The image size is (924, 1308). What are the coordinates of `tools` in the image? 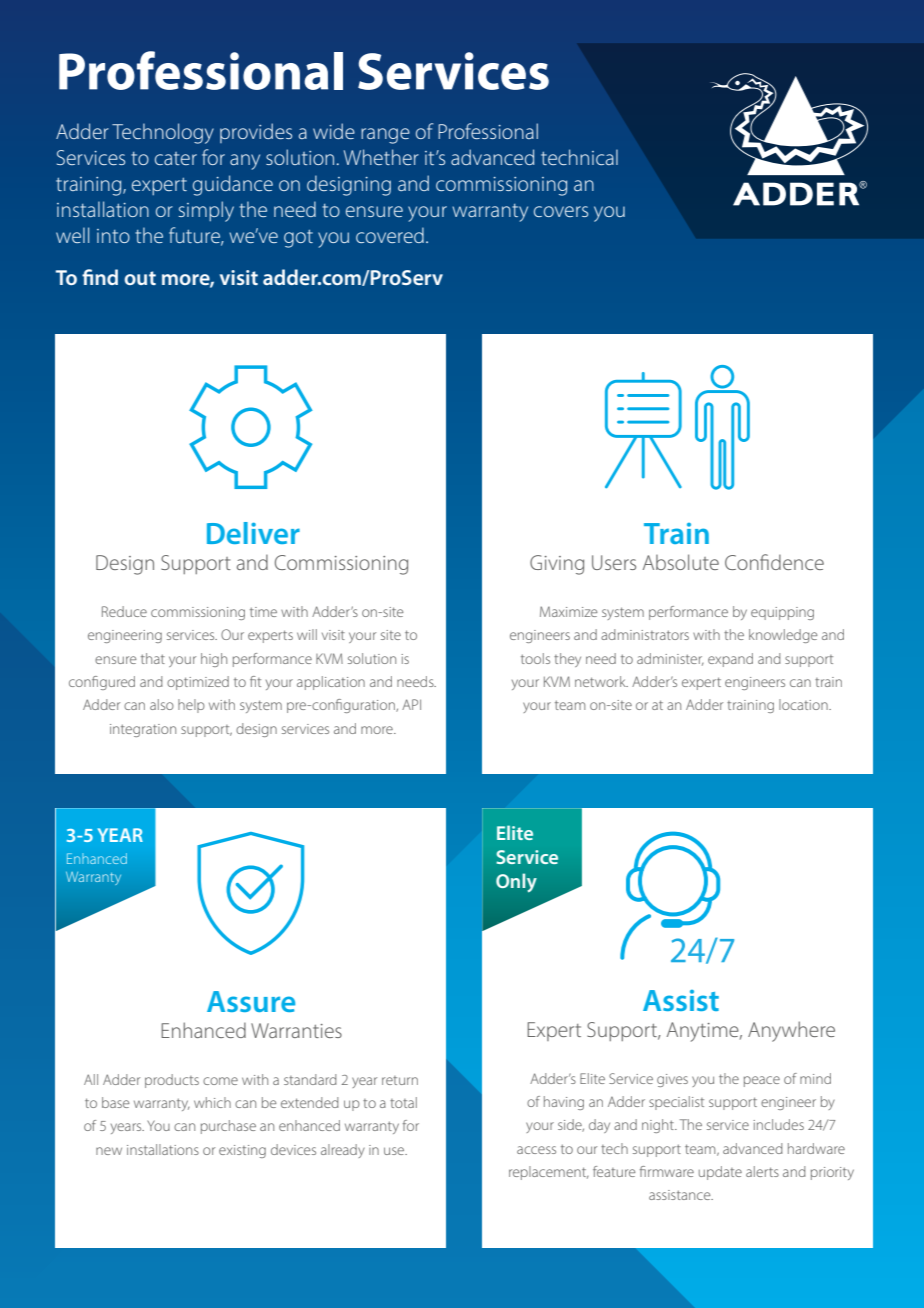 It's located at (535, 658).
